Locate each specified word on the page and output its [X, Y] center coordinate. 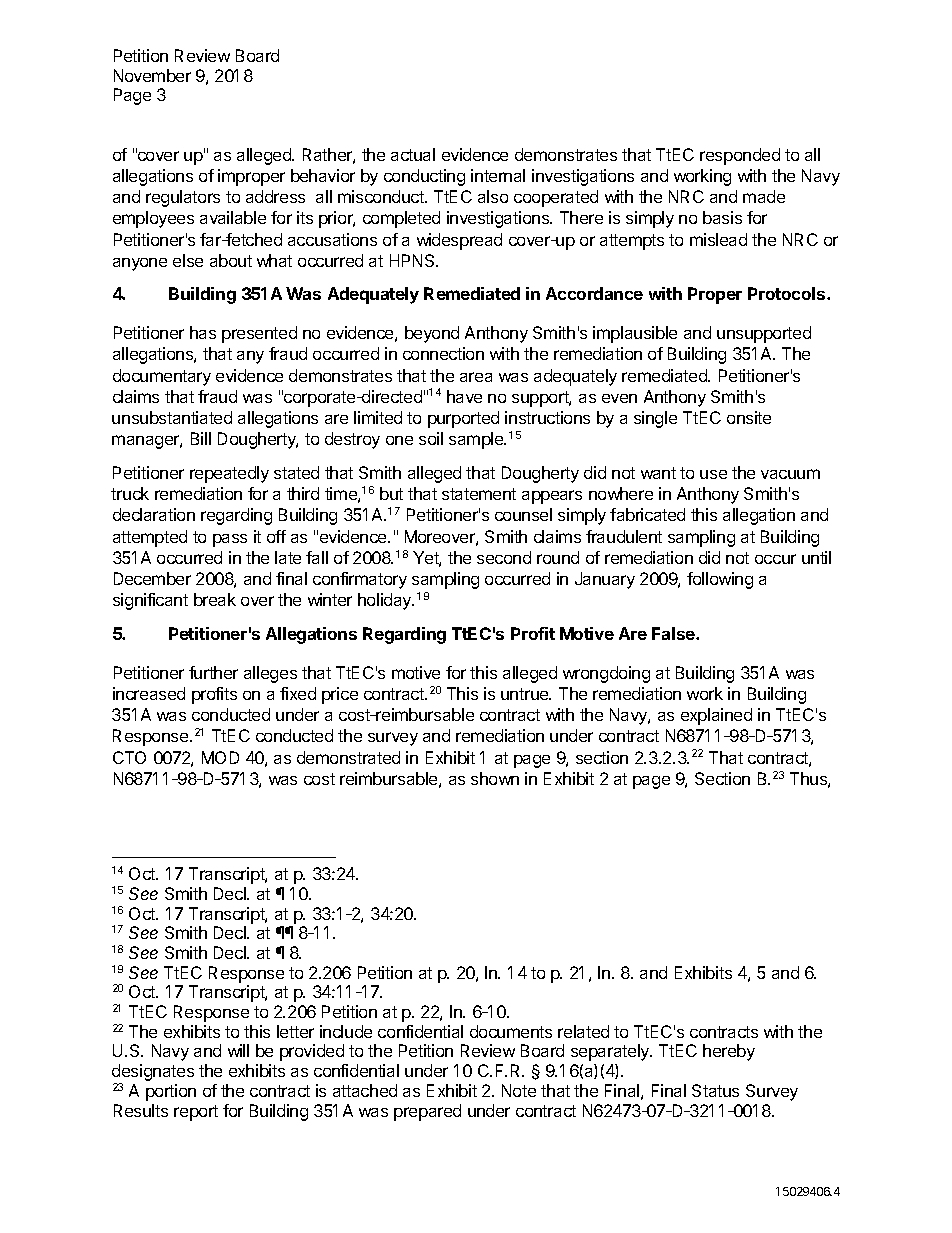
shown [495, 778]
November [152, 75]
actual [413, 154]
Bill [201, 438]
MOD [220, 757]
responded [740, 156]
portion [171, 1092]
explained [716, 716]
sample [477, 440]
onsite [749, 417]
